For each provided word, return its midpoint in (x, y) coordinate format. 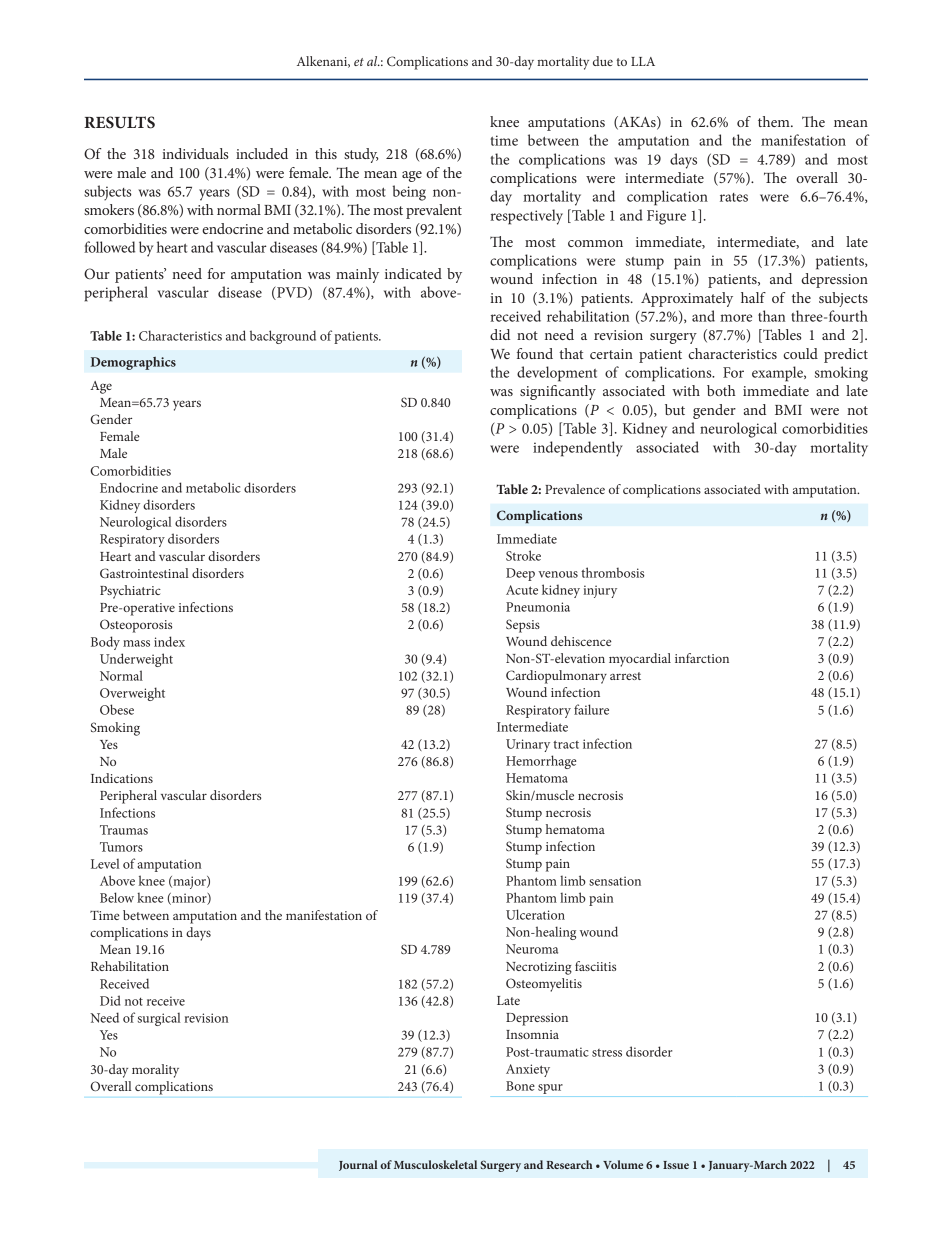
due (603, 61)
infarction (702, 658)
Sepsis (523, 626)
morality (155, 1071)
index (169, 641)
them (775, 121)
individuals (195, 153)
